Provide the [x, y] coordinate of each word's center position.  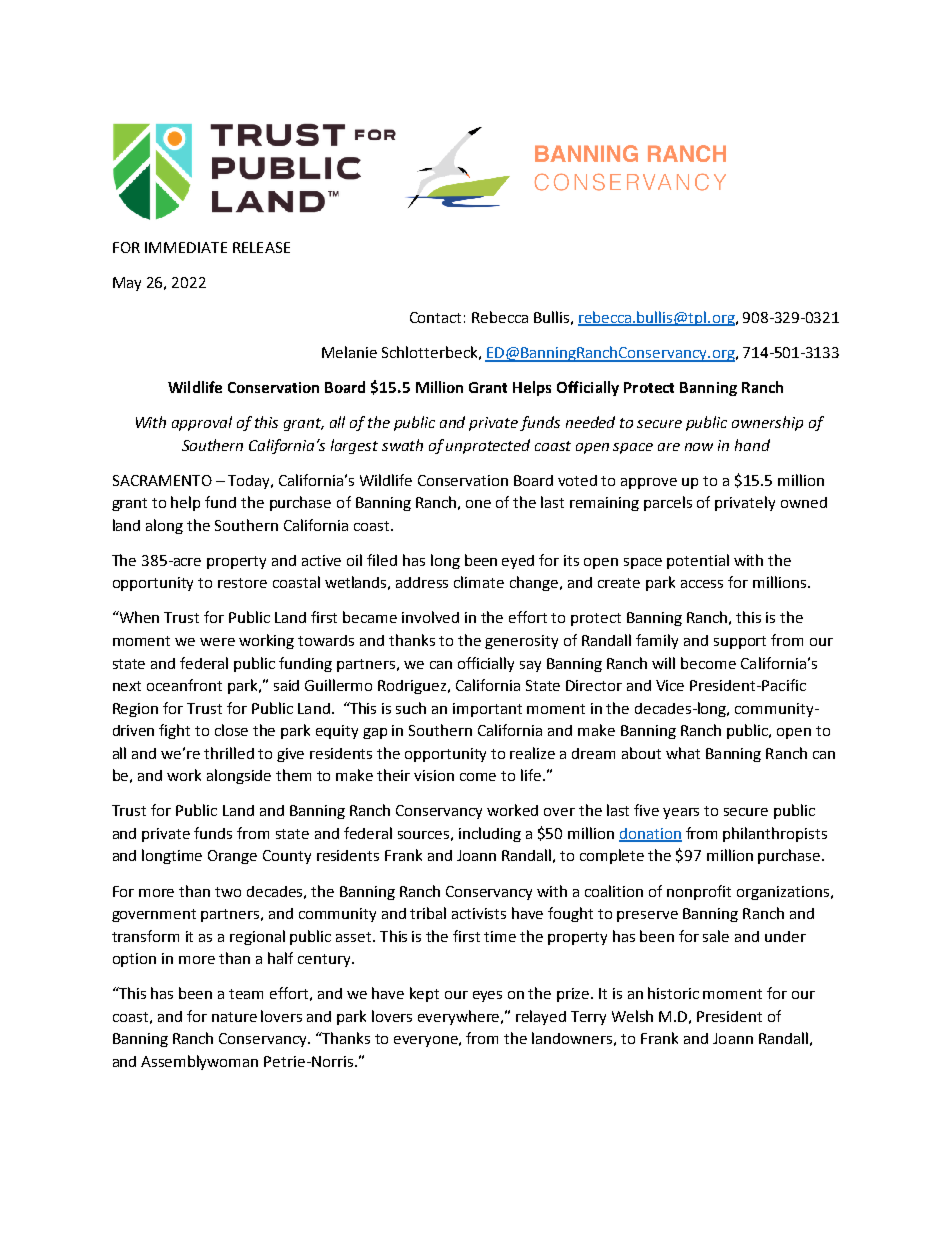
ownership [767, 423]
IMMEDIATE [186, 247]
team [246, 994]
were [217, 642]
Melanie [349, 352]
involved [430, 617]
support [740, 642]
